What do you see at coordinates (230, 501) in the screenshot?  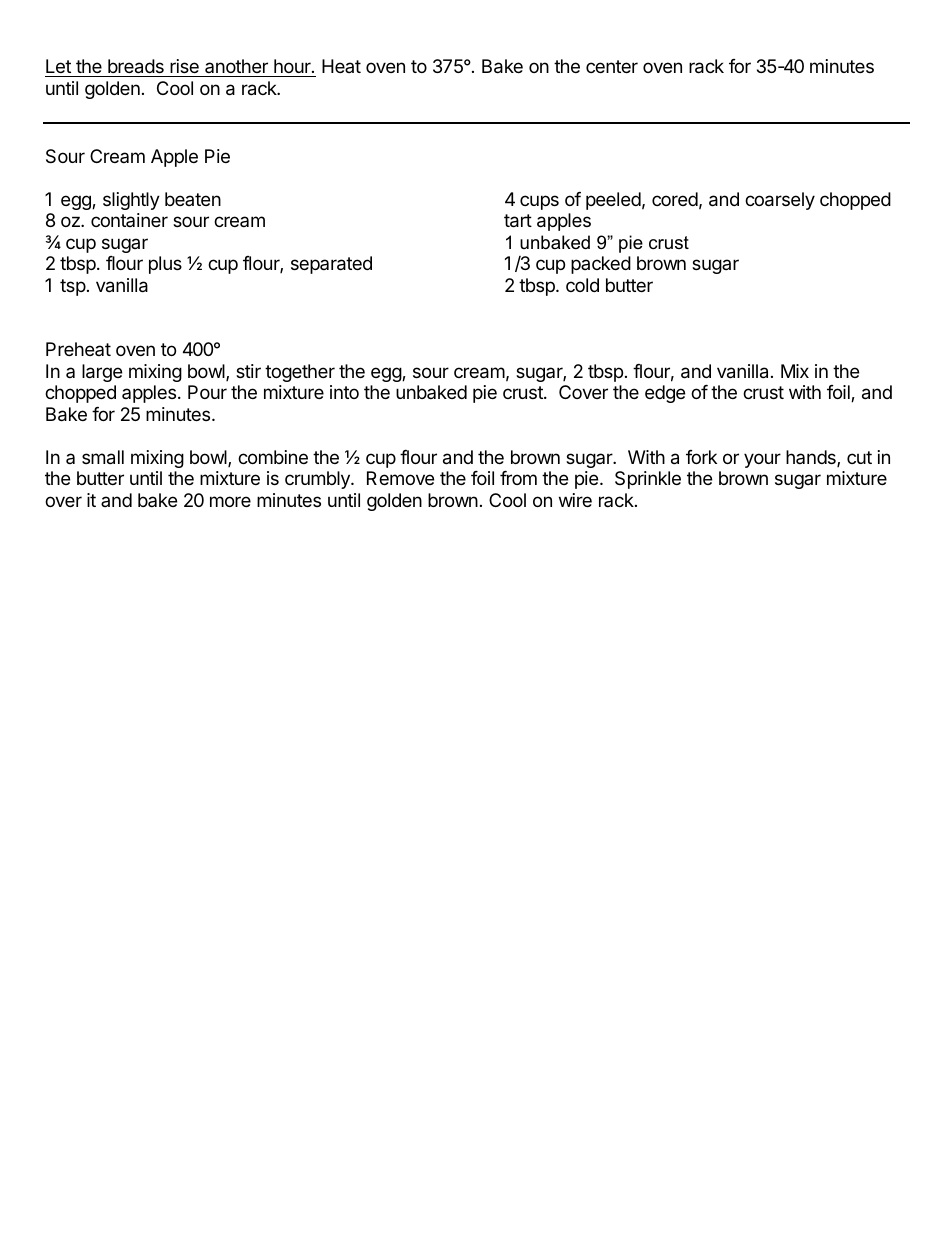 I see `more` at bounding box center [230, 501].
